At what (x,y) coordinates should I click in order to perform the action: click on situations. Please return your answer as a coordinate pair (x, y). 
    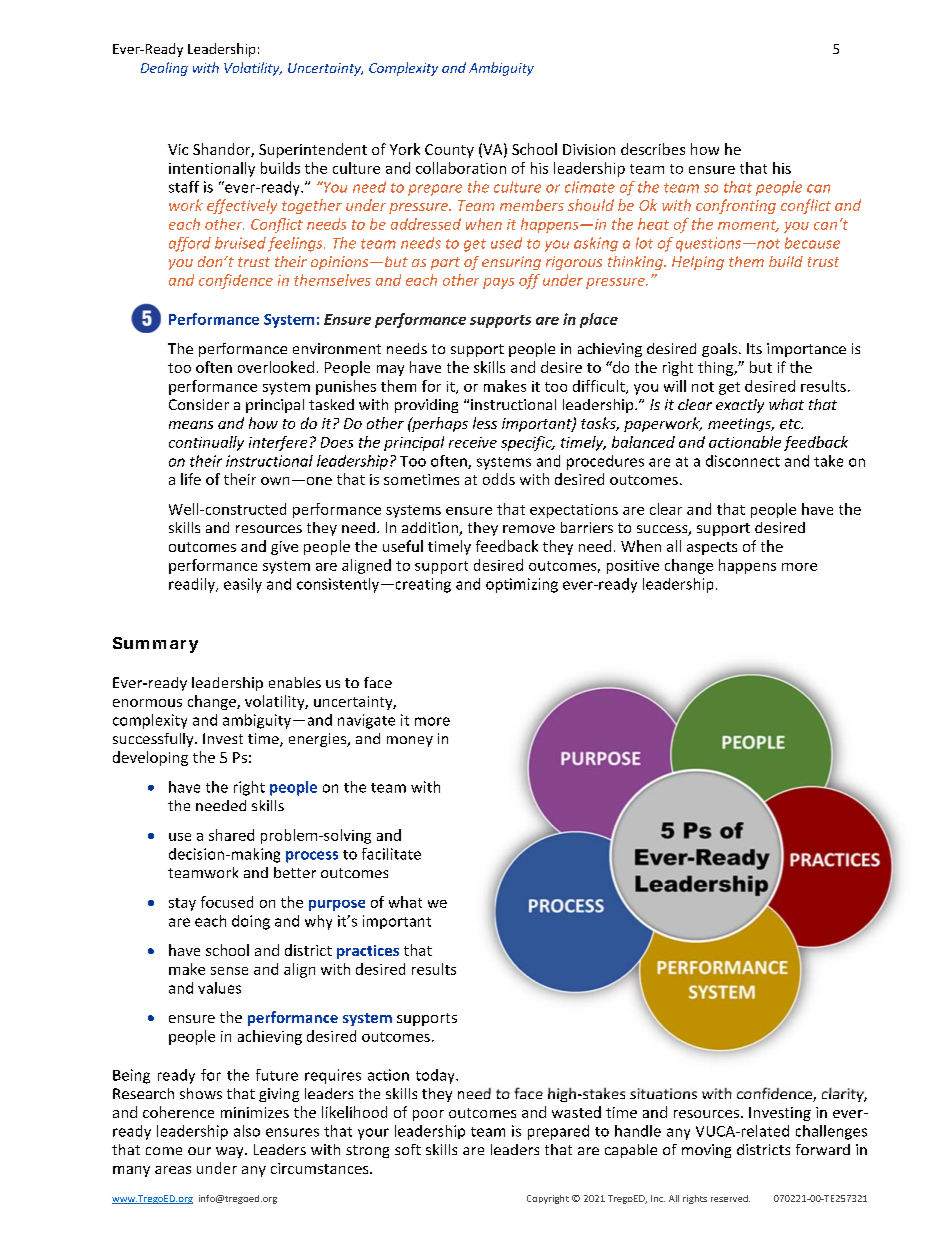
    Looking at the image, I should click on (663, 1093).
